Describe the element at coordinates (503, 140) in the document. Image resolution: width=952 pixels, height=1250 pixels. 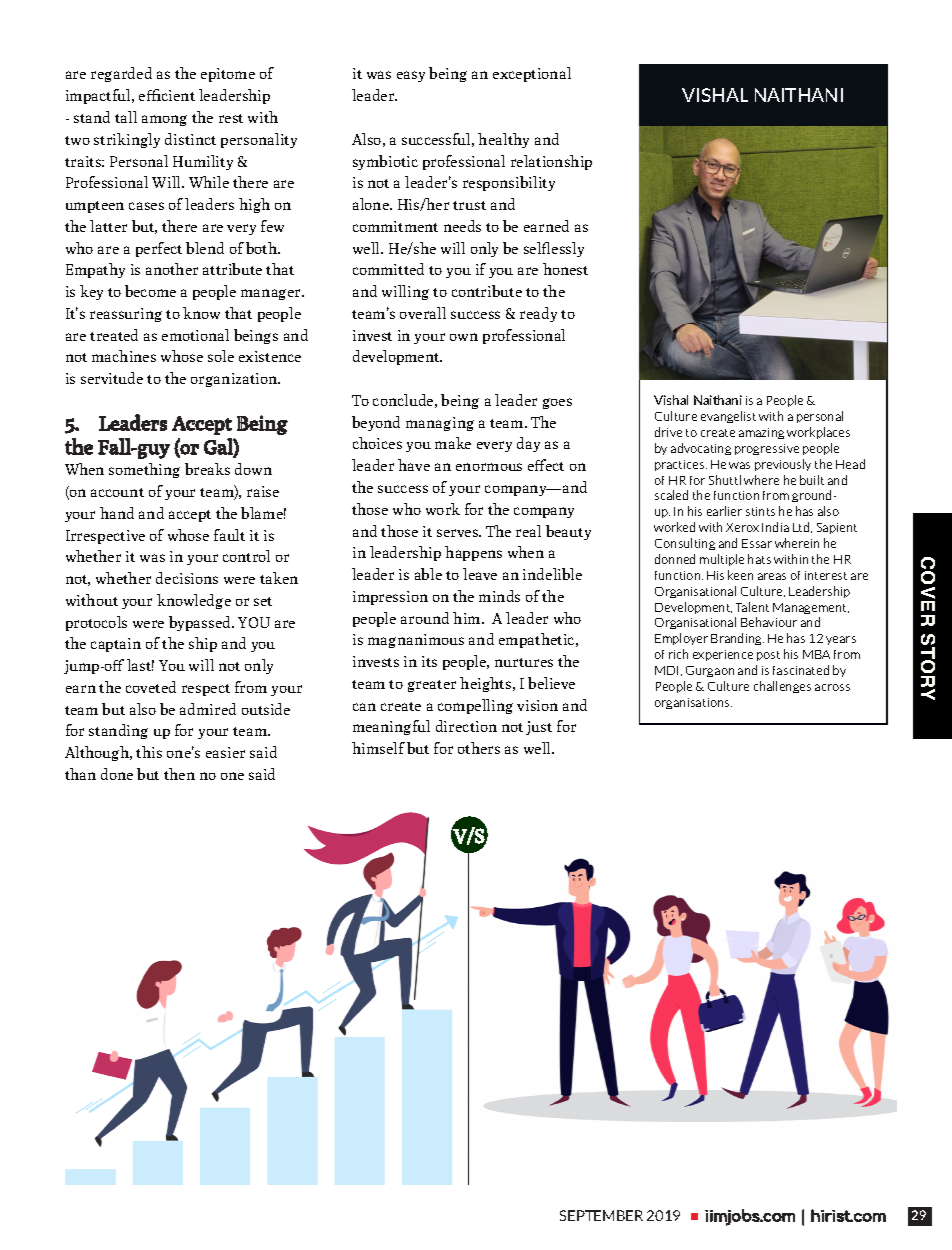
I see `healthy` at that location.
